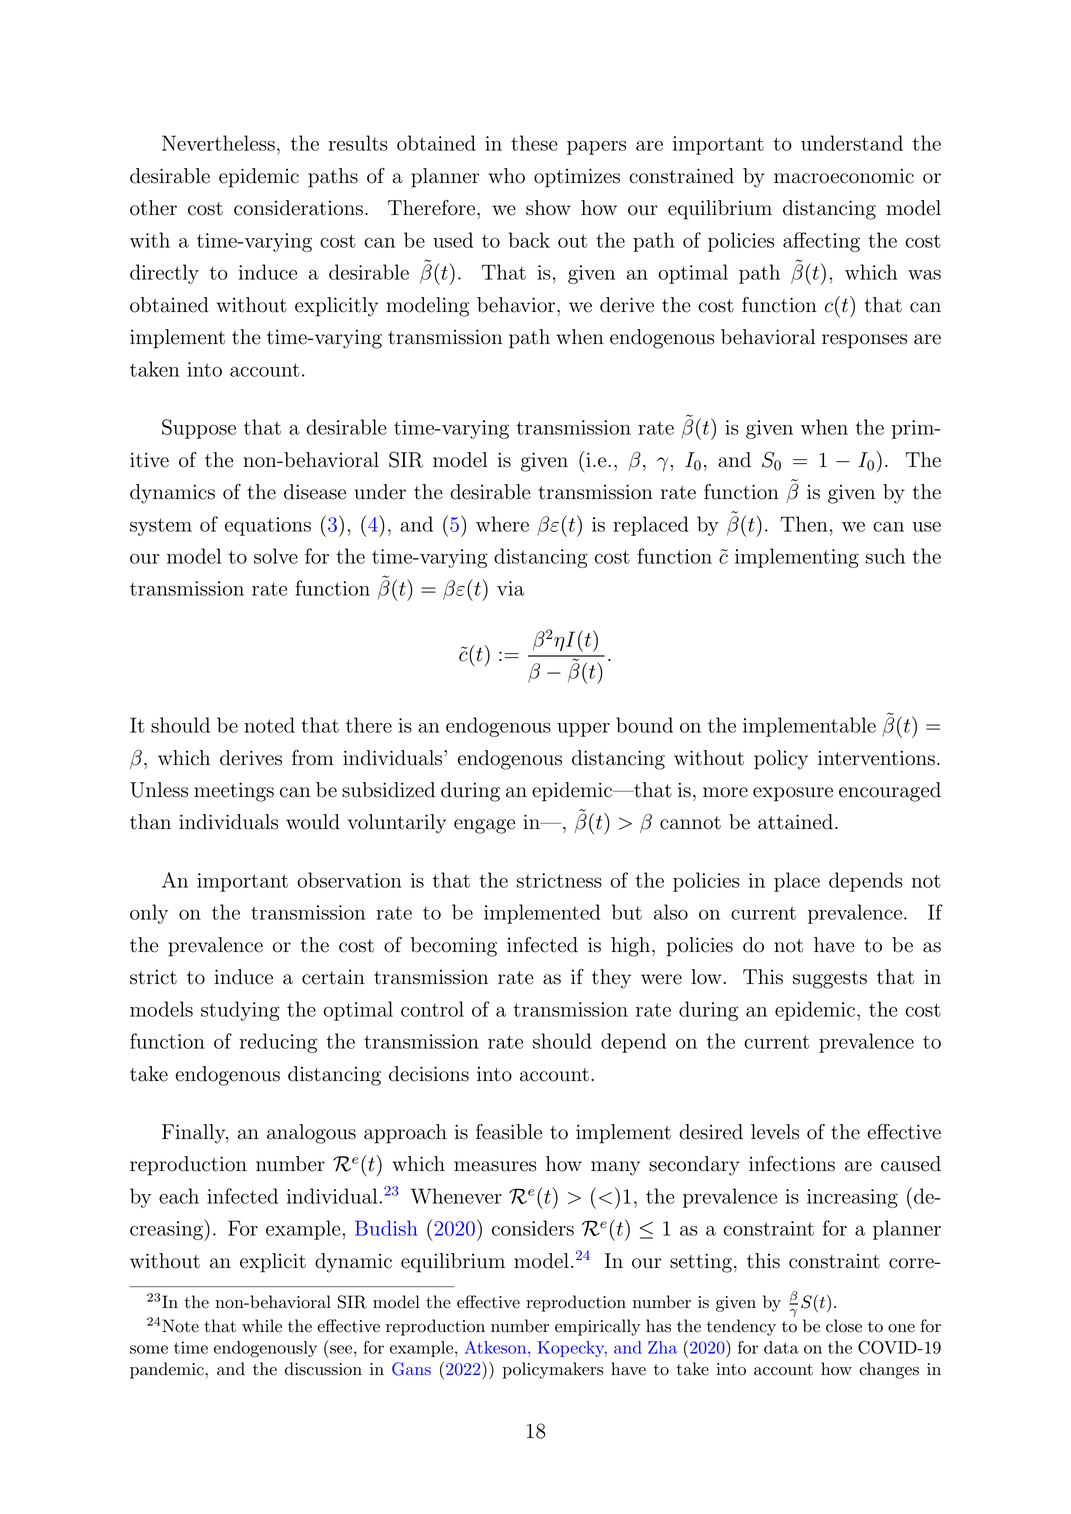 The width and height of the image is (1071, 1514). What do you see at coordinates (262, 1326) in the image?
I see `while` at bounding box center [262, 1326].
